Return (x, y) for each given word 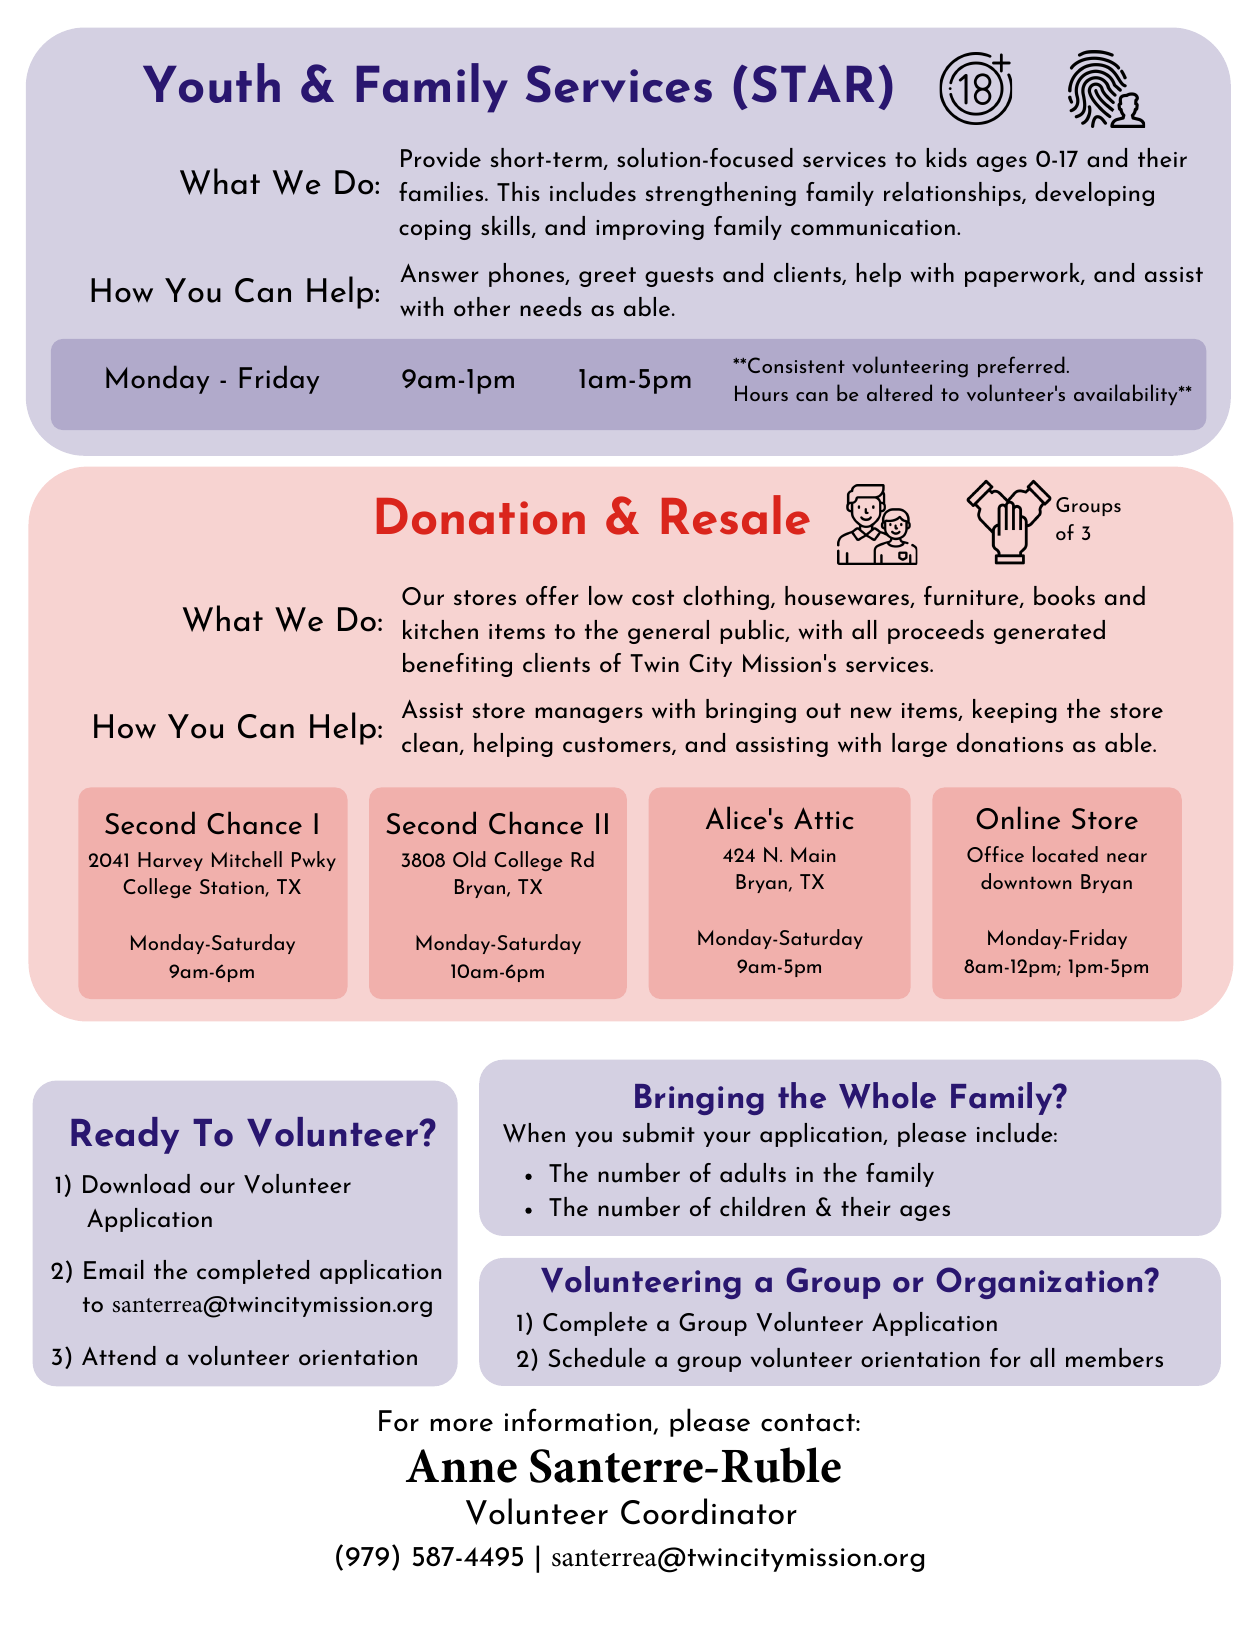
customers (618, 746)
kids (946, 157)
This (518, 191)
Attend (119, 1355)
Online (1018, 818)
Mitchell (247, 859)
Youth (211, 83)
